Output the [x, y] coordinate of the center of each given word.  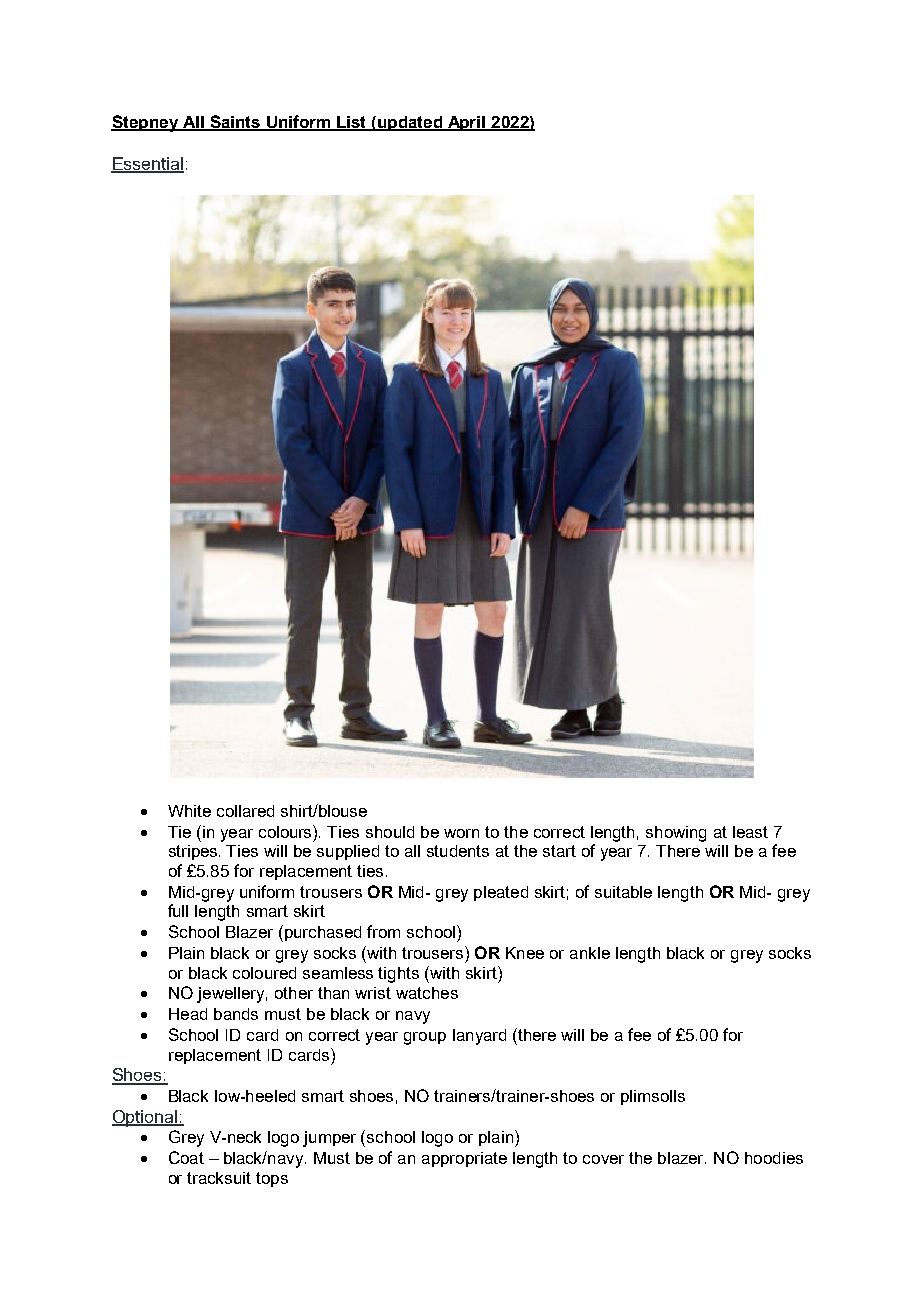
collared [245, 811]
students [458, 851]
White [189, 811]
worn [461, 833]
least [750, 832]
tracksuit [219, 1178]
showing [676, 834]
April [466, 123]
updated [409, 123]
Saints [235, 122]
